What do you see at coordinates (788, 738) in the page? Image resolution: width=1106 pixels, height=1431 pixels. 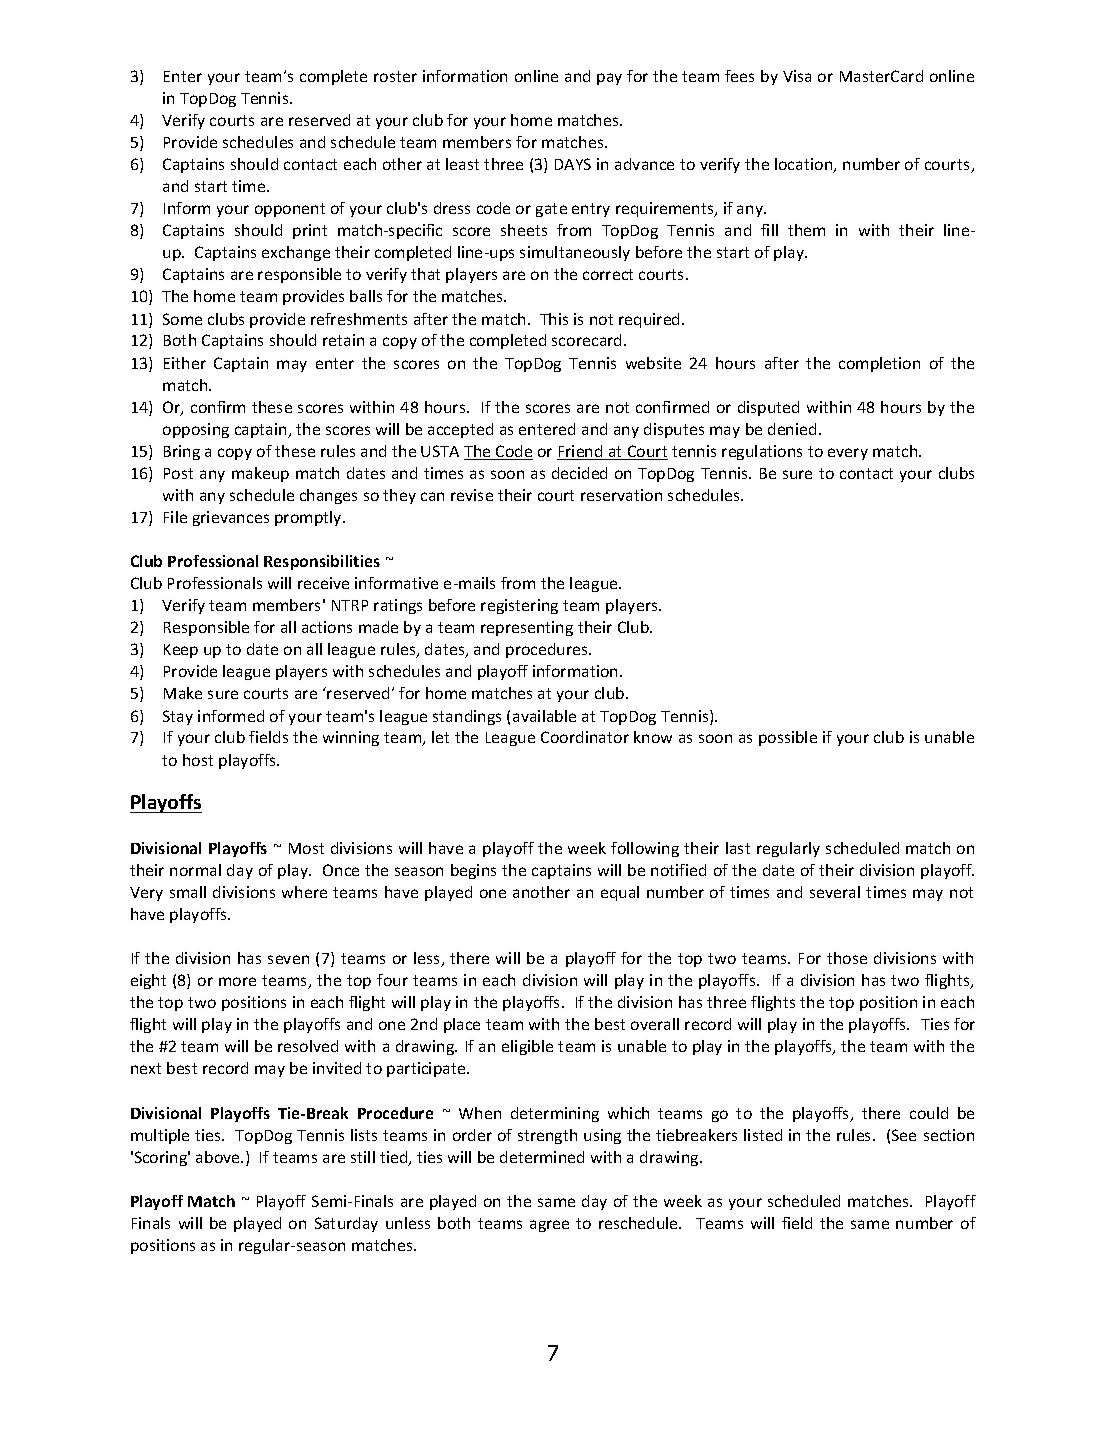 I see `possible` at bounding box center [788, 738].
